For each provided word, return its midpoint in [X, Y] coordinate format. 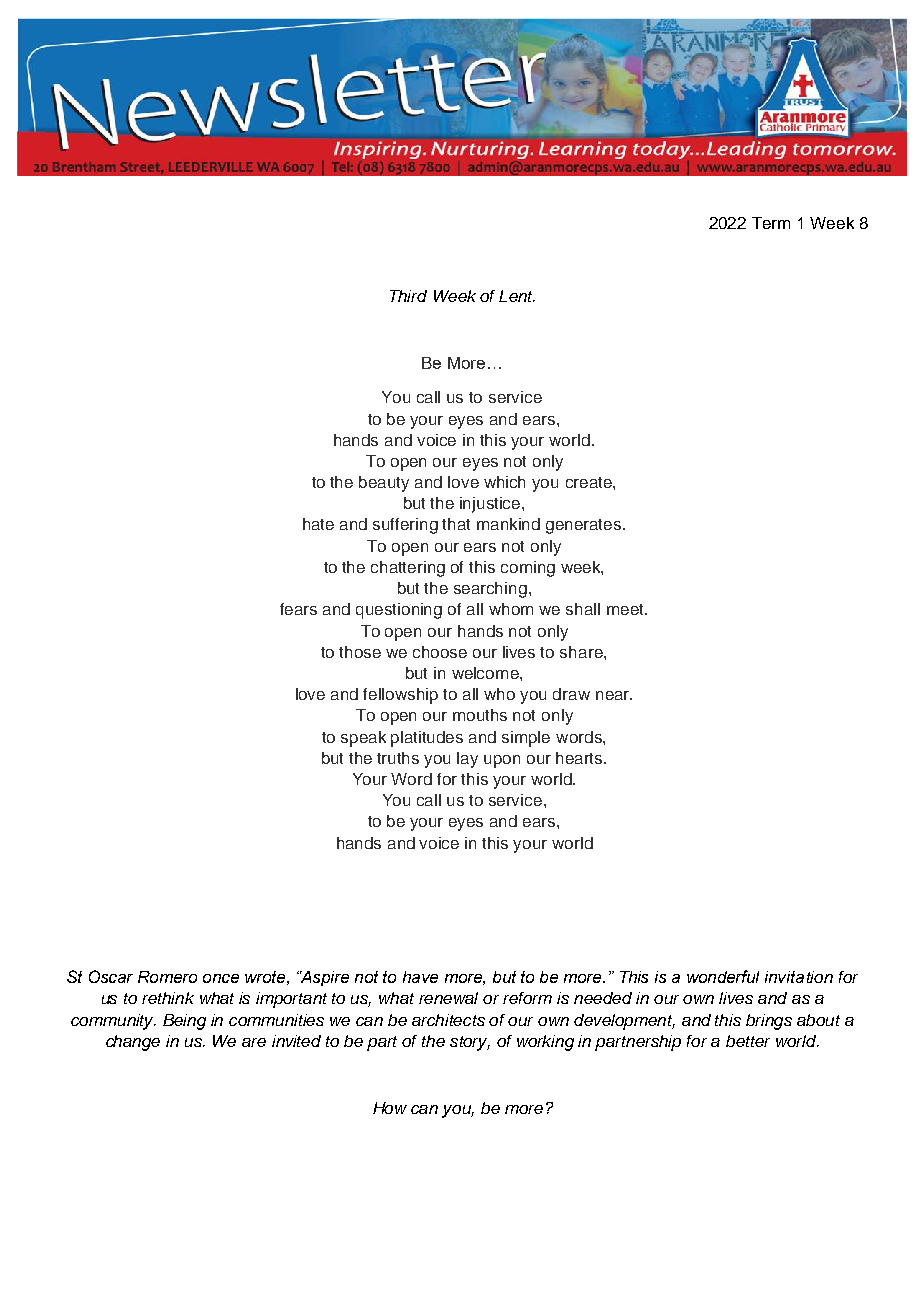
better [748, 1041]
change [133, 1043]
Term [771, 223]
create [590, 482]
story [470, 1043]
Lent [517, 296]
